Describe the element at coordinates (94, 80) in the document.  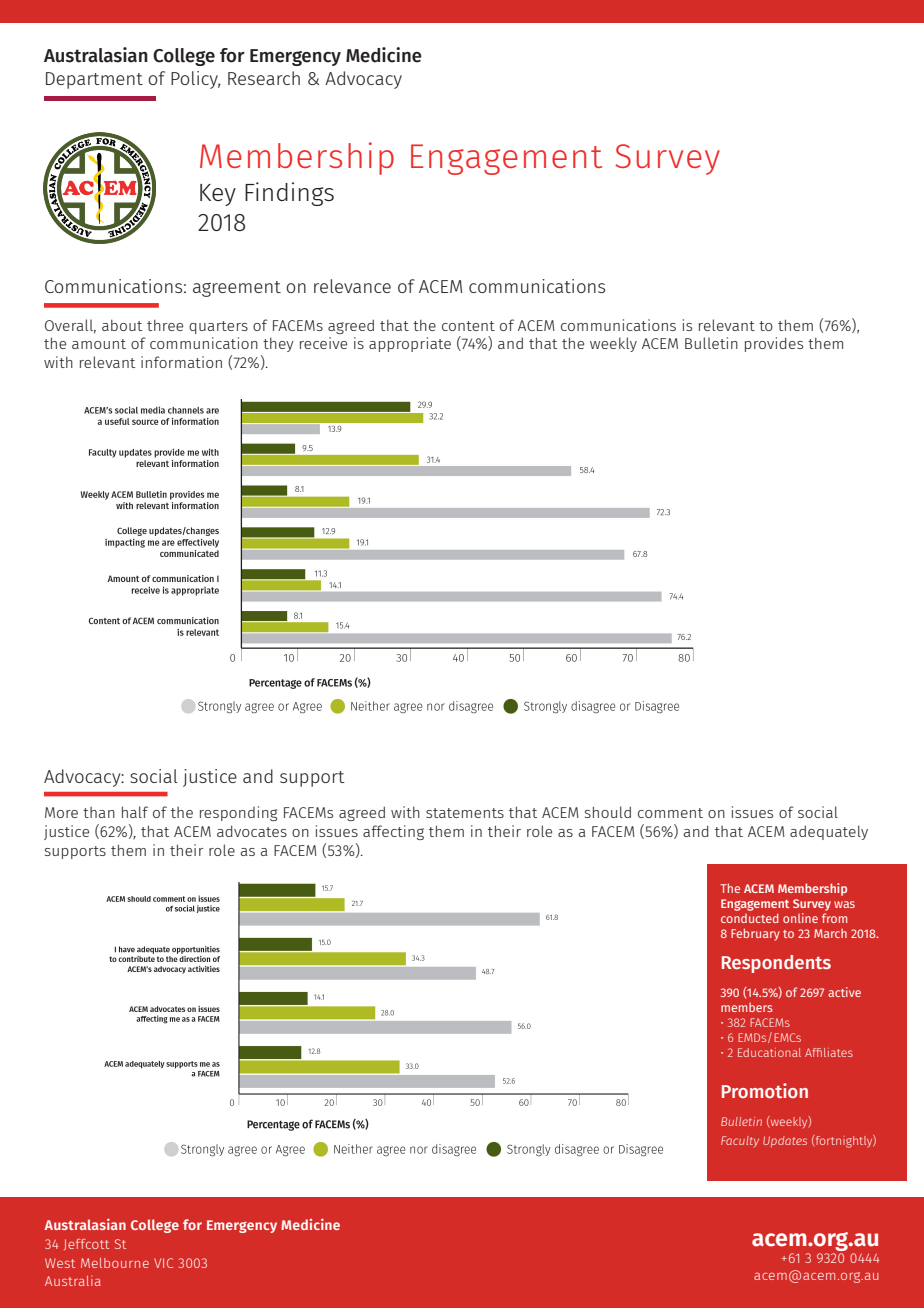
I see `Department` at that location.
